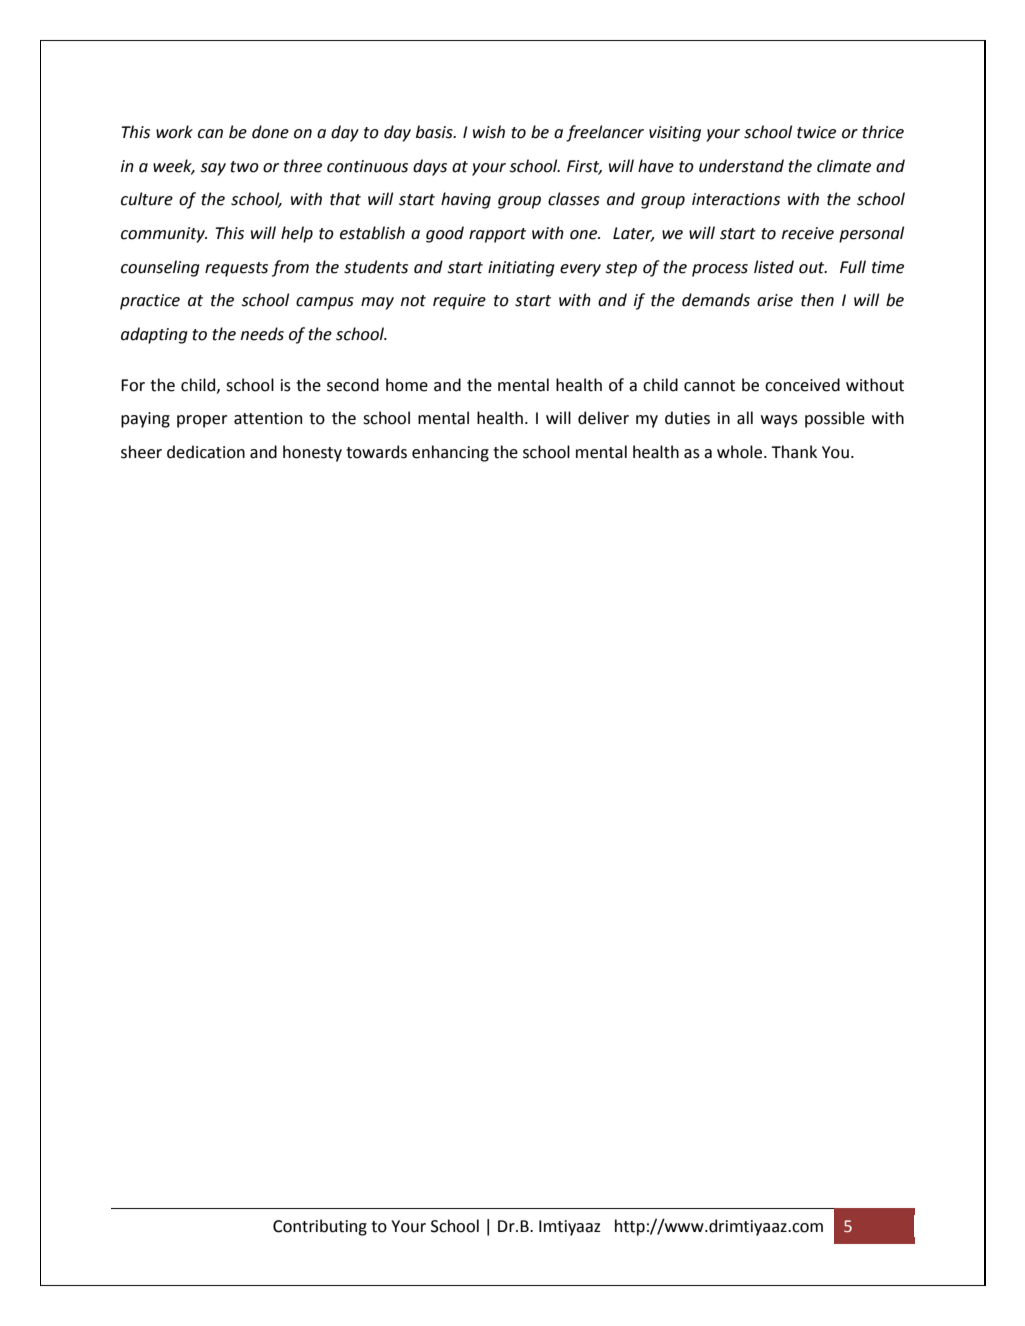 Image resolution: width=1025 pixels, height=1326 pixels. What do you see at coordinates (202, 421) in the screenshot?
I see `proper` at bounding box center [202, 421].
